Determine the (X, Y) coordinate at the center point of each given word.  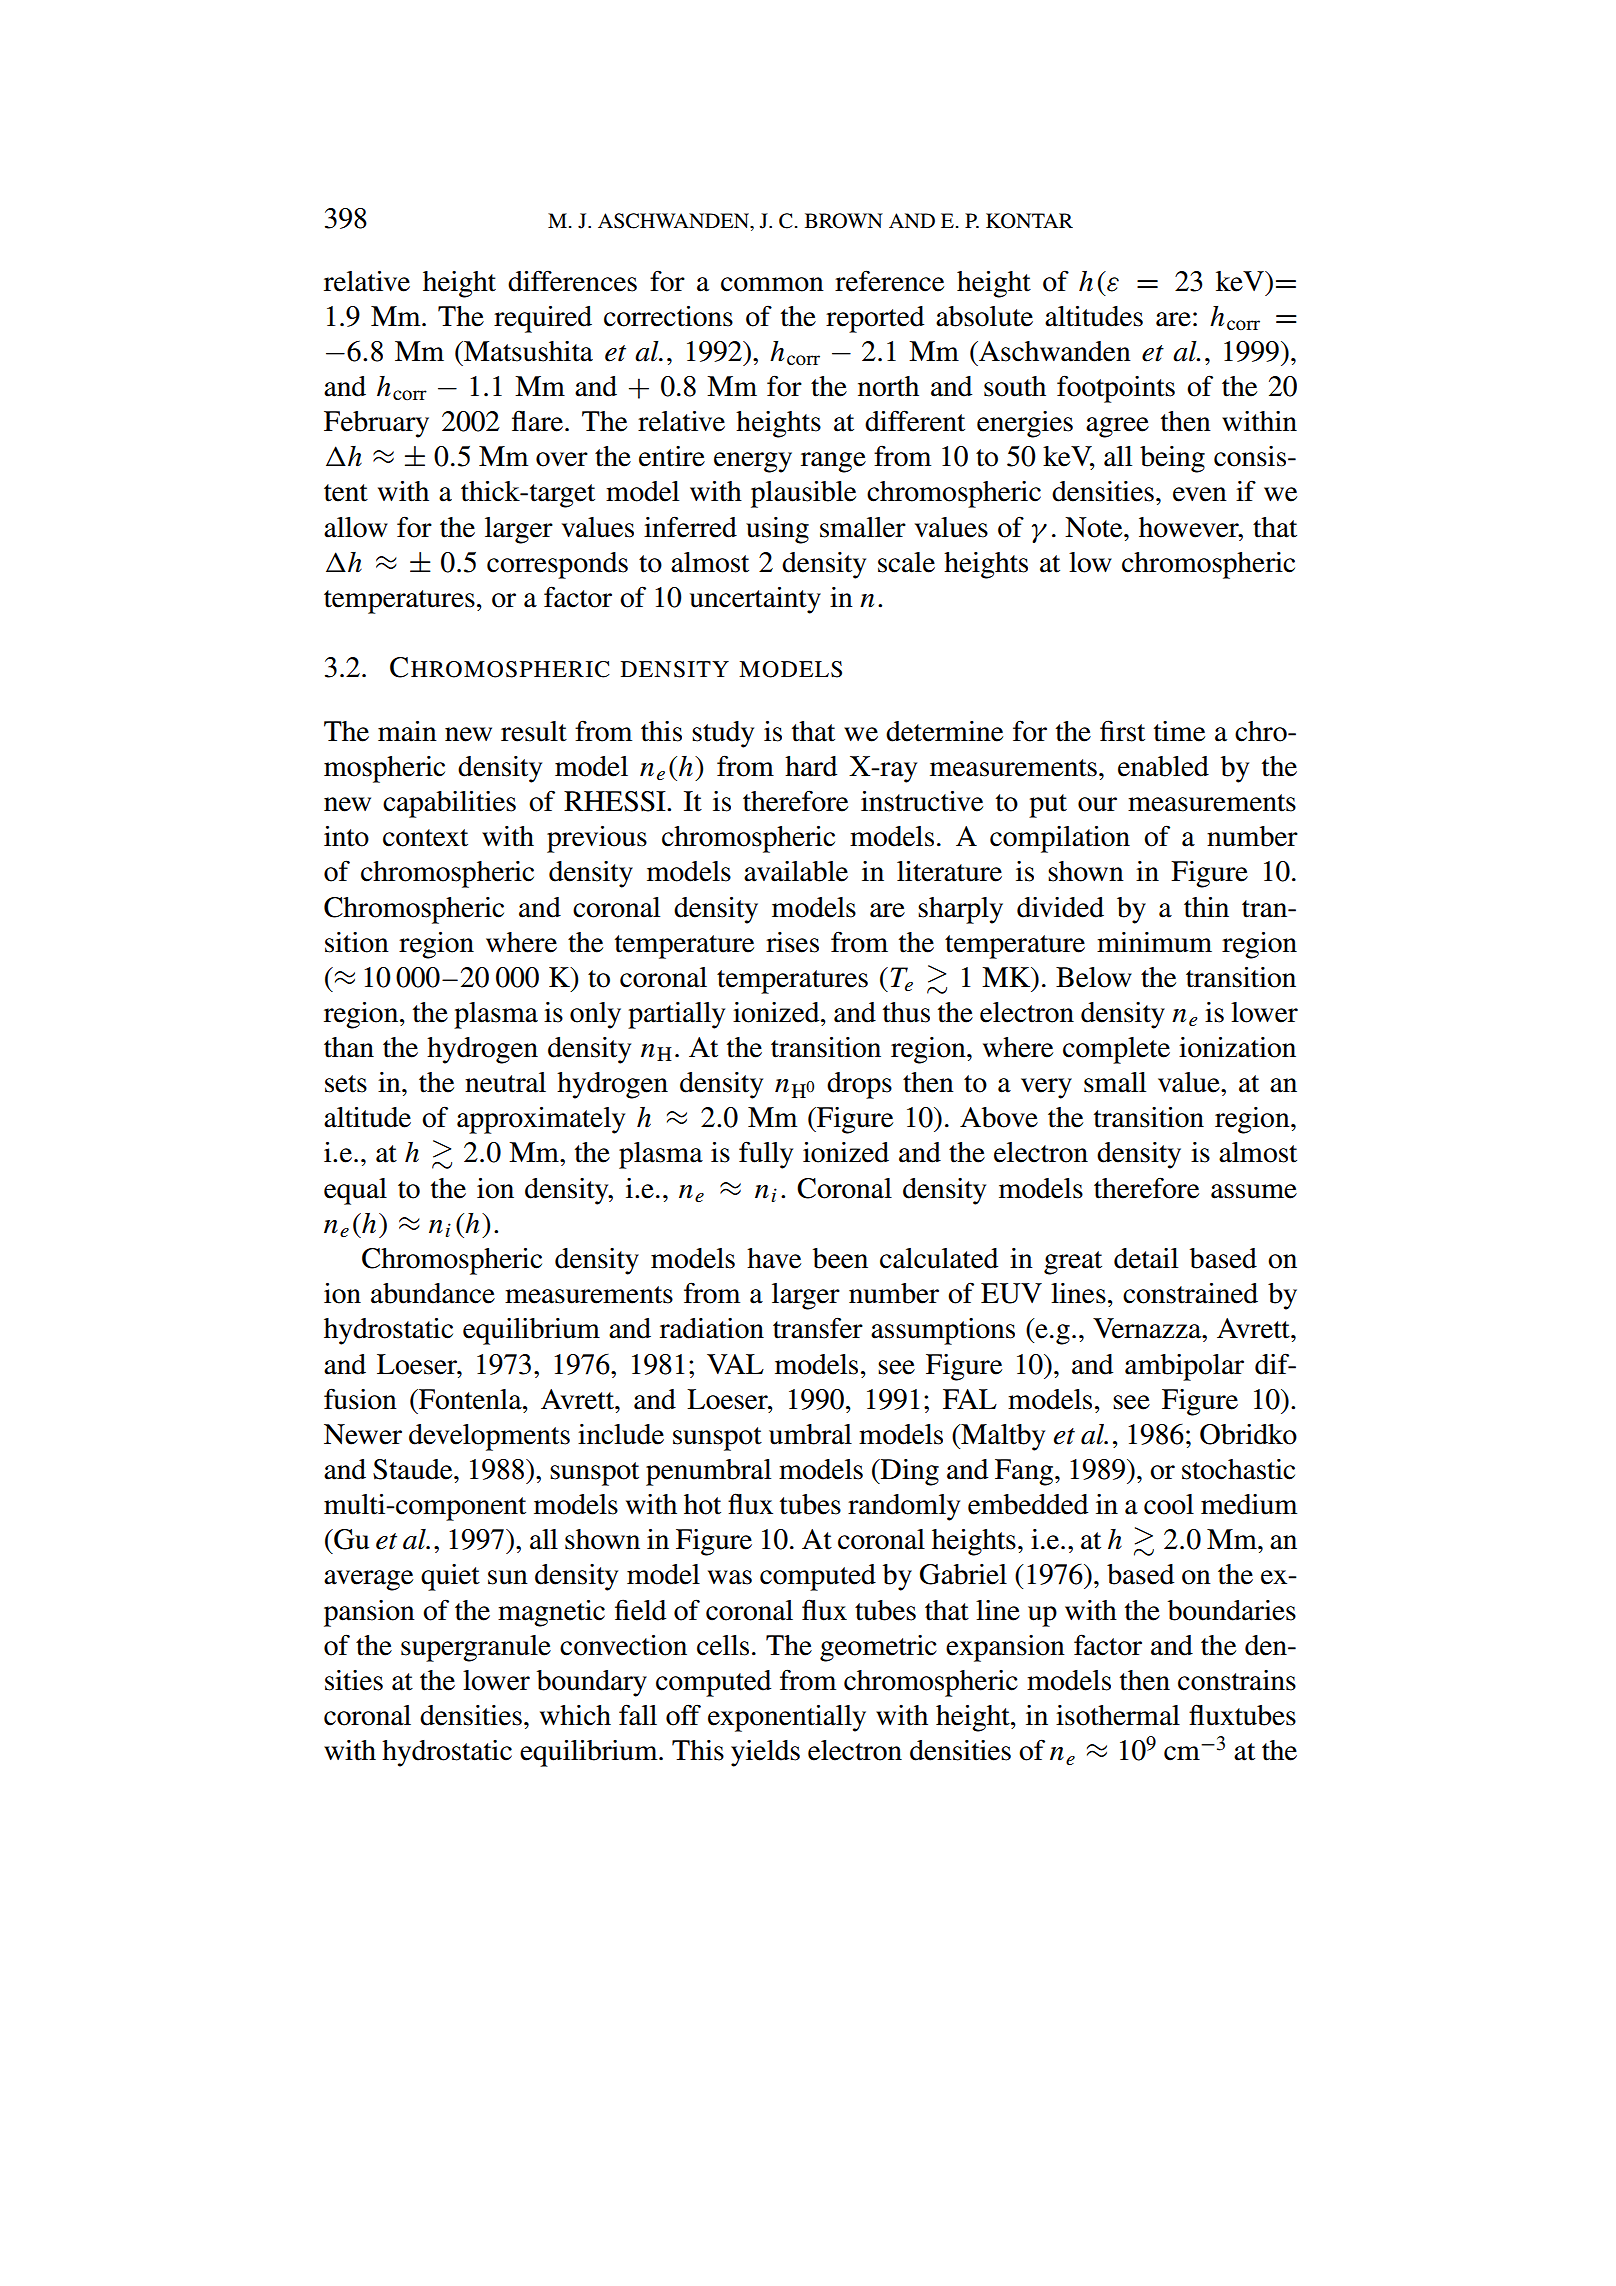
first (1122, 731)
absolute (984, 316)
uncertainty (755, 600)
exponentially (787, 1718)
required (543, 319)
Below (1094, 977)
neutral (505, 1082)
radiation (712, 1328)
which (575, 1715)
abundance (433, 1293)
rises (792, 942)
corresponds (557, 565)
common (772, 284)
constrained (1190, 1293)
